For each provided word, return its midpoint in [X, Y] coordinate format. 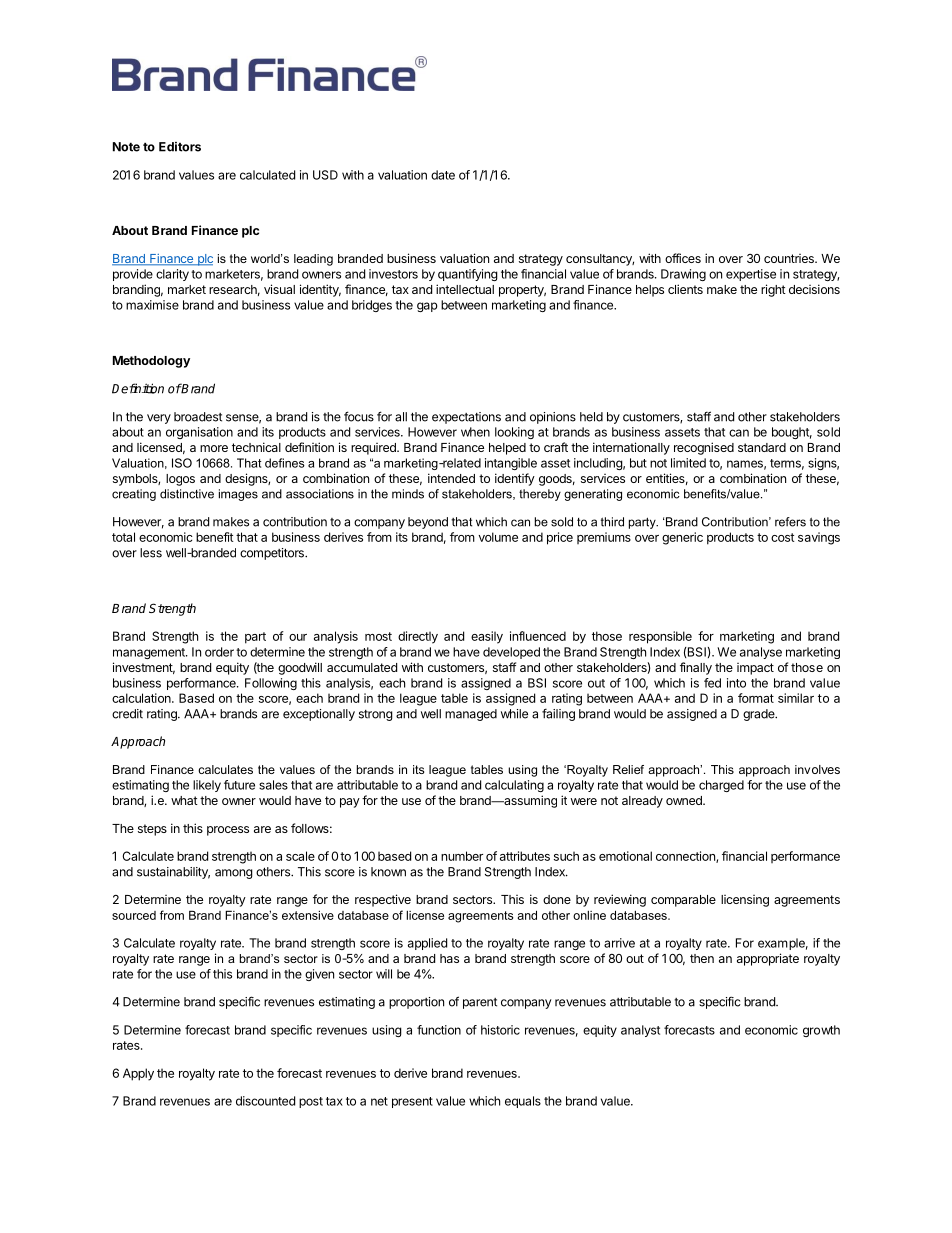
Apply [138, 1074]
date [443, 175]
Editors [180, 147]
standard [762, 447]
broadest [198, 417]
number [462, 856]
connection [686, 857]
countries [790, 258]
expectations [466, 418]
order [219, 652]
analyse [761, 653]
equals [523, 1102]
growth [821, 1031]
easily [487, 637]
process [228, 831]
